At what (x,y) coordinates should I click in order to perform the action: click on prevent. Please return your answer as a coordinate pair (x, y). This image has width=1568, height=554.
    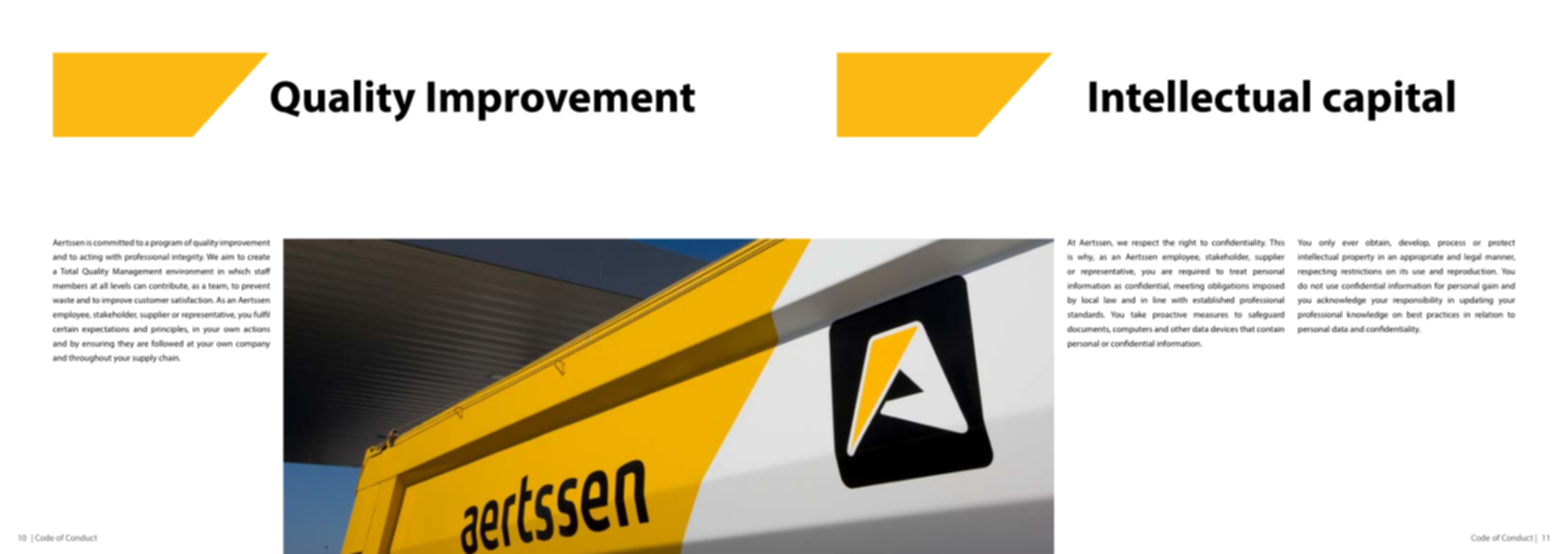
    Looking at the image, I should click on (256, 287).
